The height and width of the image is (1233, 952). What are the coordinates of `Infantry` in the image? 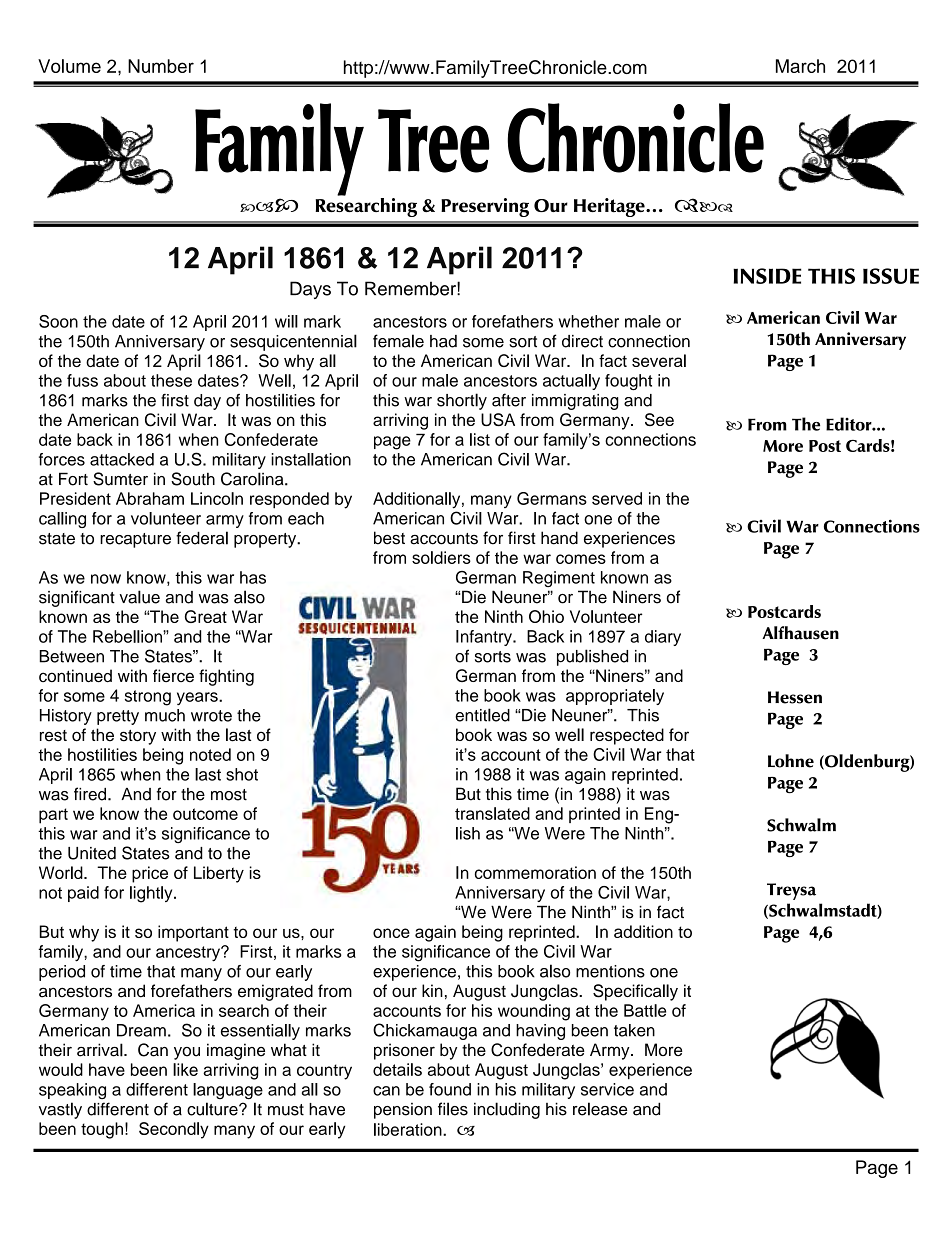 It's located at (485, 638).
